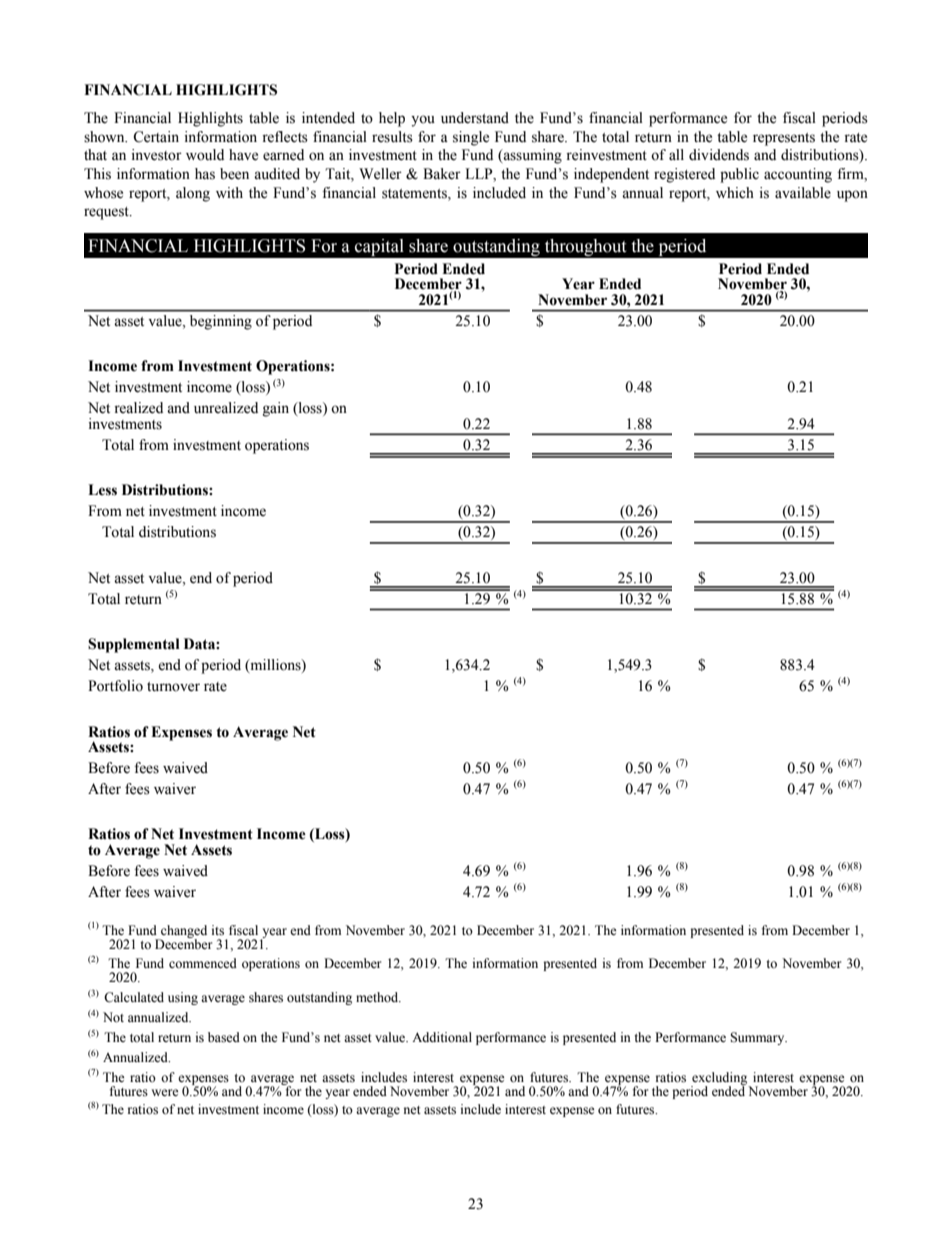 This screenshot has width=952, height=1233. What do you see at coordinates (276, 409) in the screenshot?
I see `gain` at bounding box center [276, 409].
